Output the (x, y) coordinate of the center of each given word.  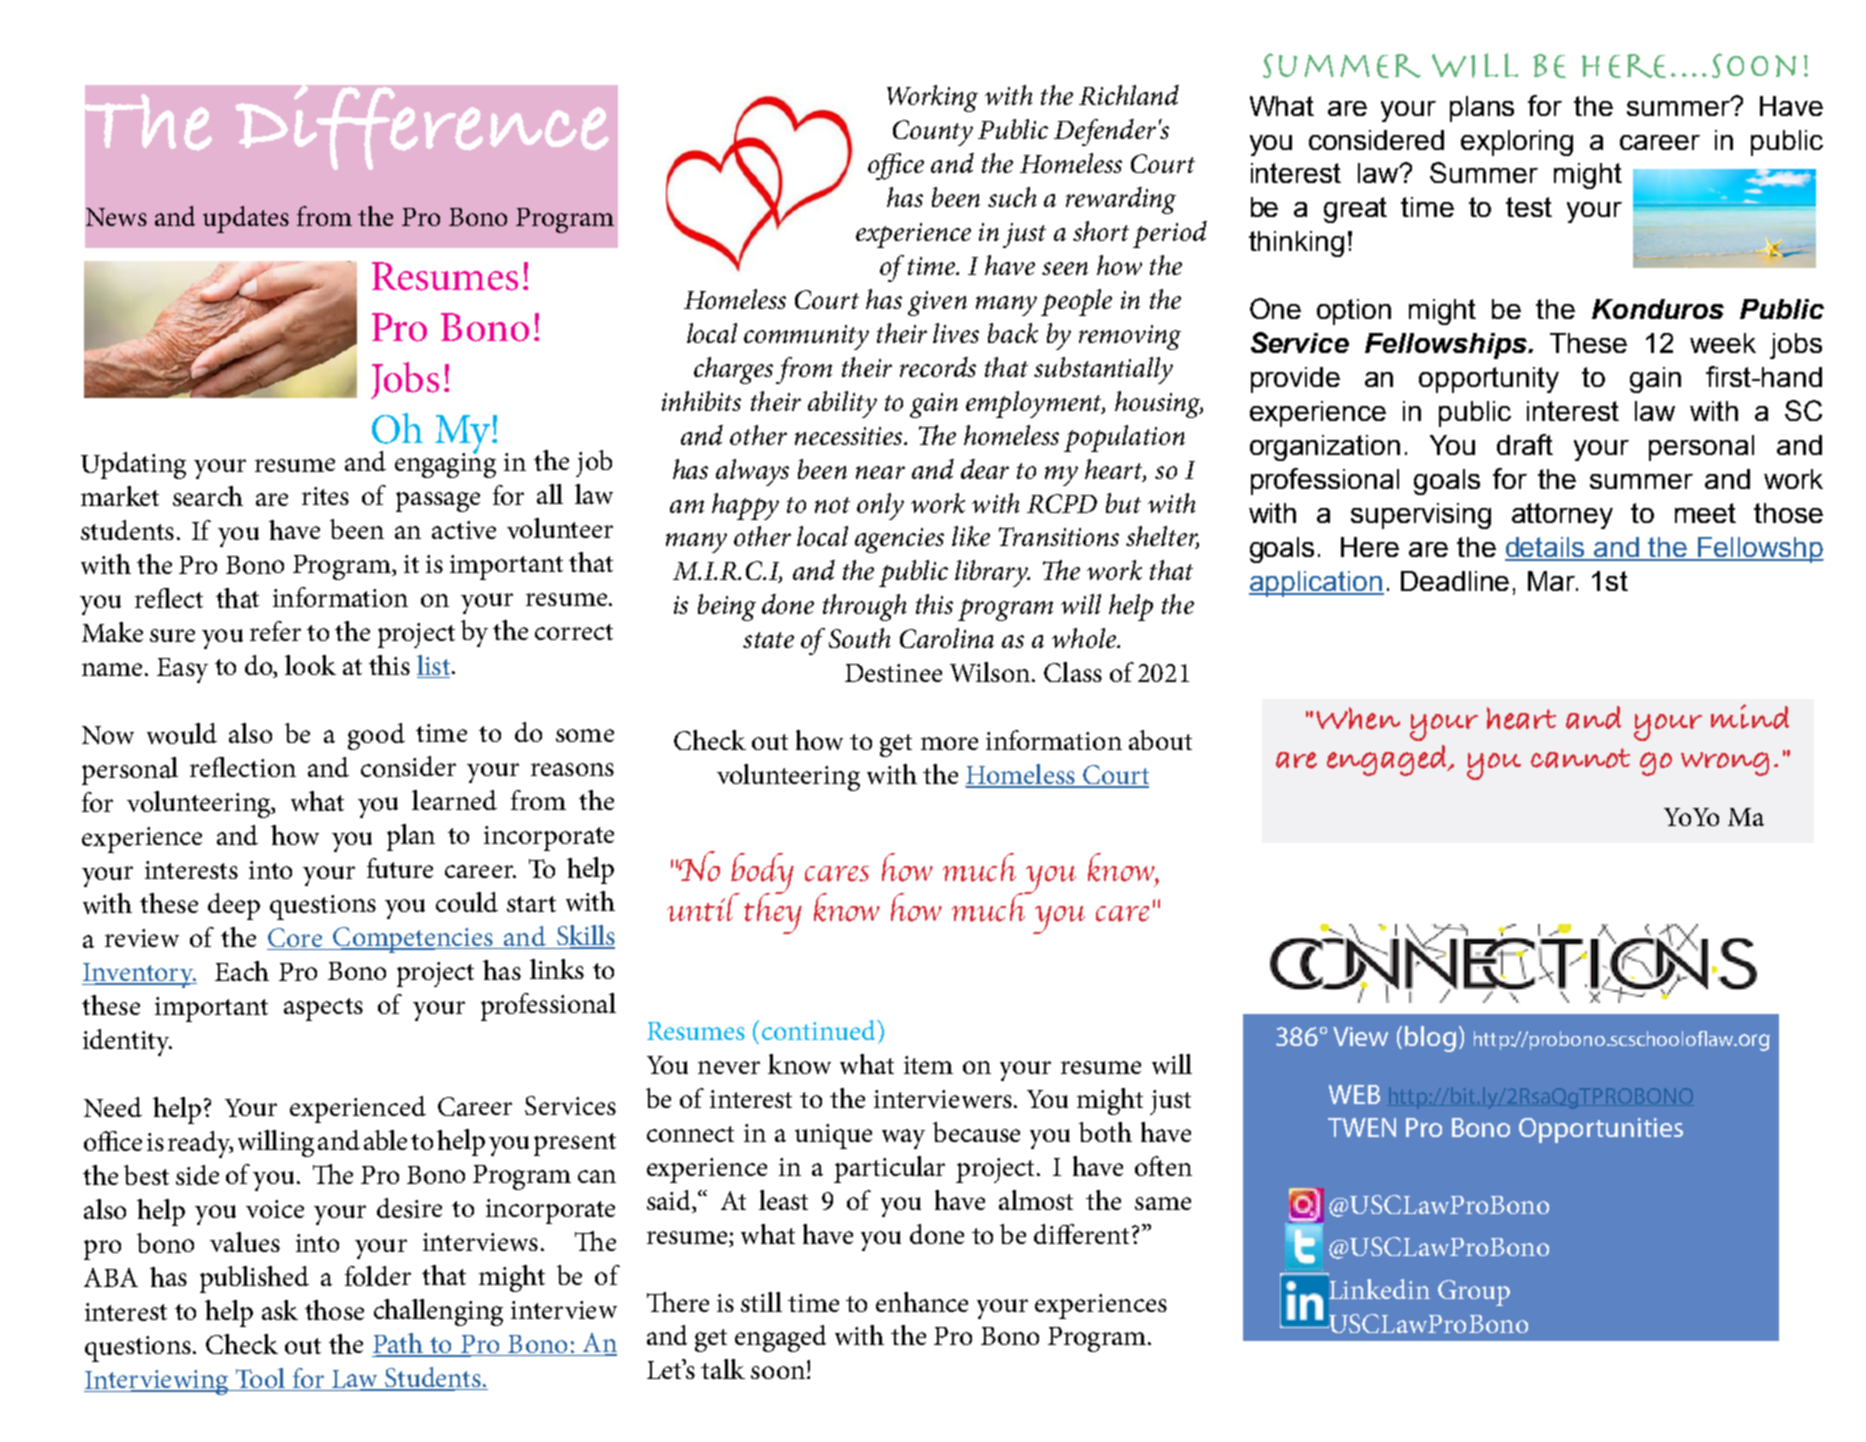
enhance (922, 1302)
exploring (1517, 143)
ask (280, 1310)
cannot (1580, 758)
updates (246, 219)
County (933, 133)
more (949, 743)
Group (1474, 1293)
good (376, 736)
